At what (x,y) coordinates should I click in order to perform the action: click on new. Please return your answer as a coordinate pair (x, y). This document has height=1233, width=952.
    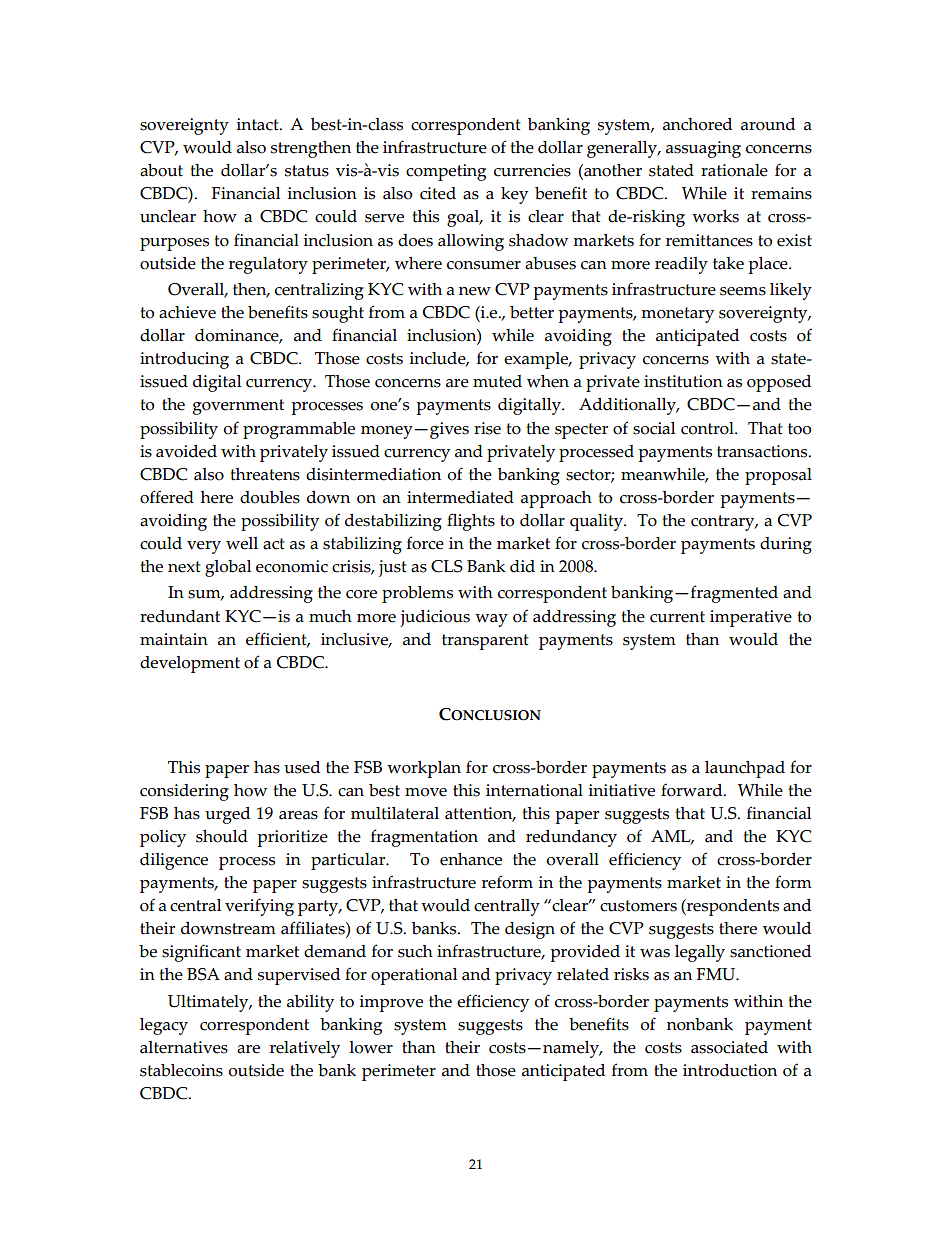
    Looking at the image, I should click on (475, 291).
